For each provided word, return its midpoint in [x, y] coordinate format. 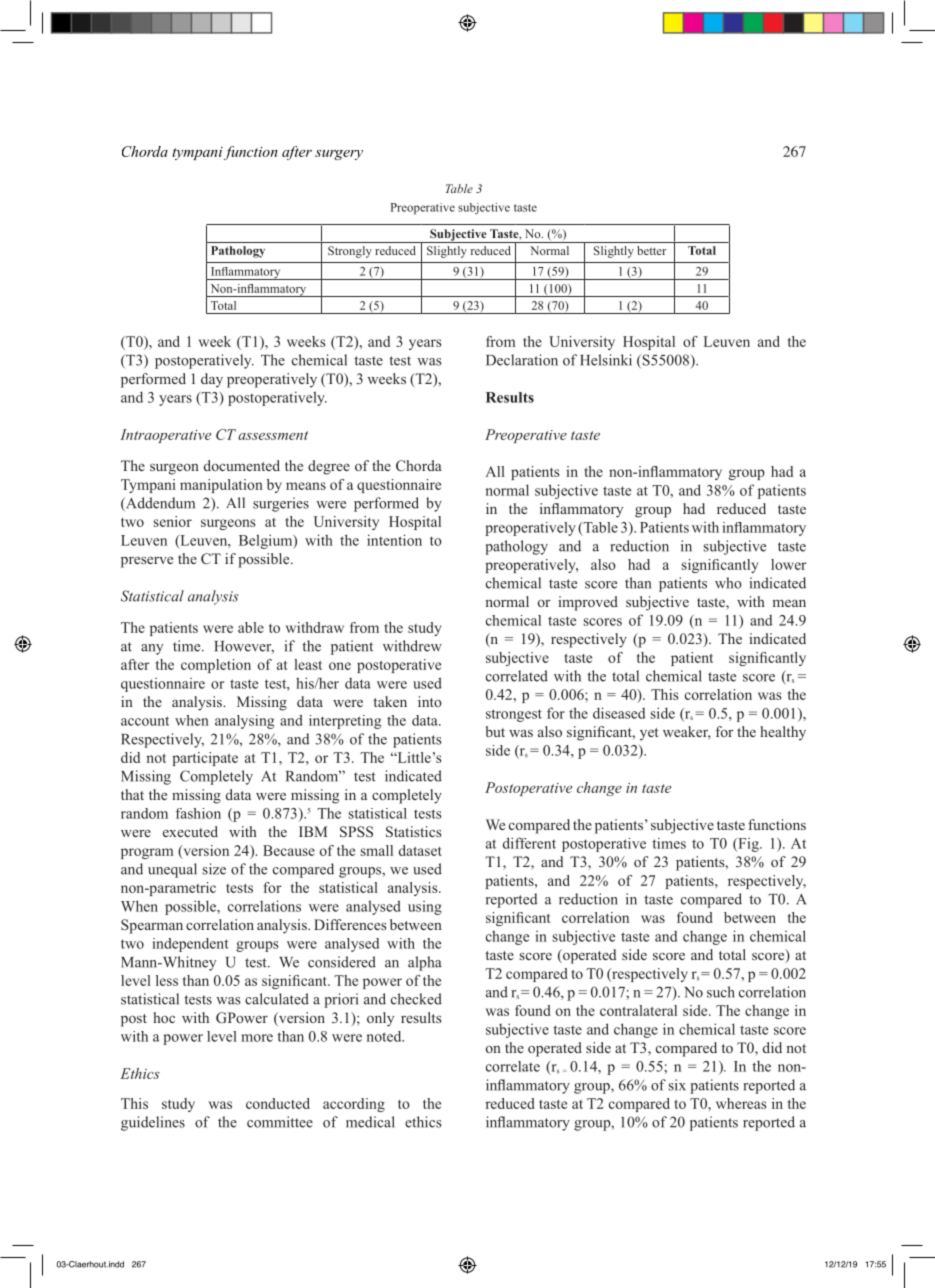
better [651, 250]
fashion [198, 813]
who [728, 583]
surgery [339, 155]
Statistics [414, 831]
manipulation [221, 486]
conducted [278, 1103]
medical [370, 1122]
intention [394, 540]
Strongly [350, 252]
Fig [748, 845]
